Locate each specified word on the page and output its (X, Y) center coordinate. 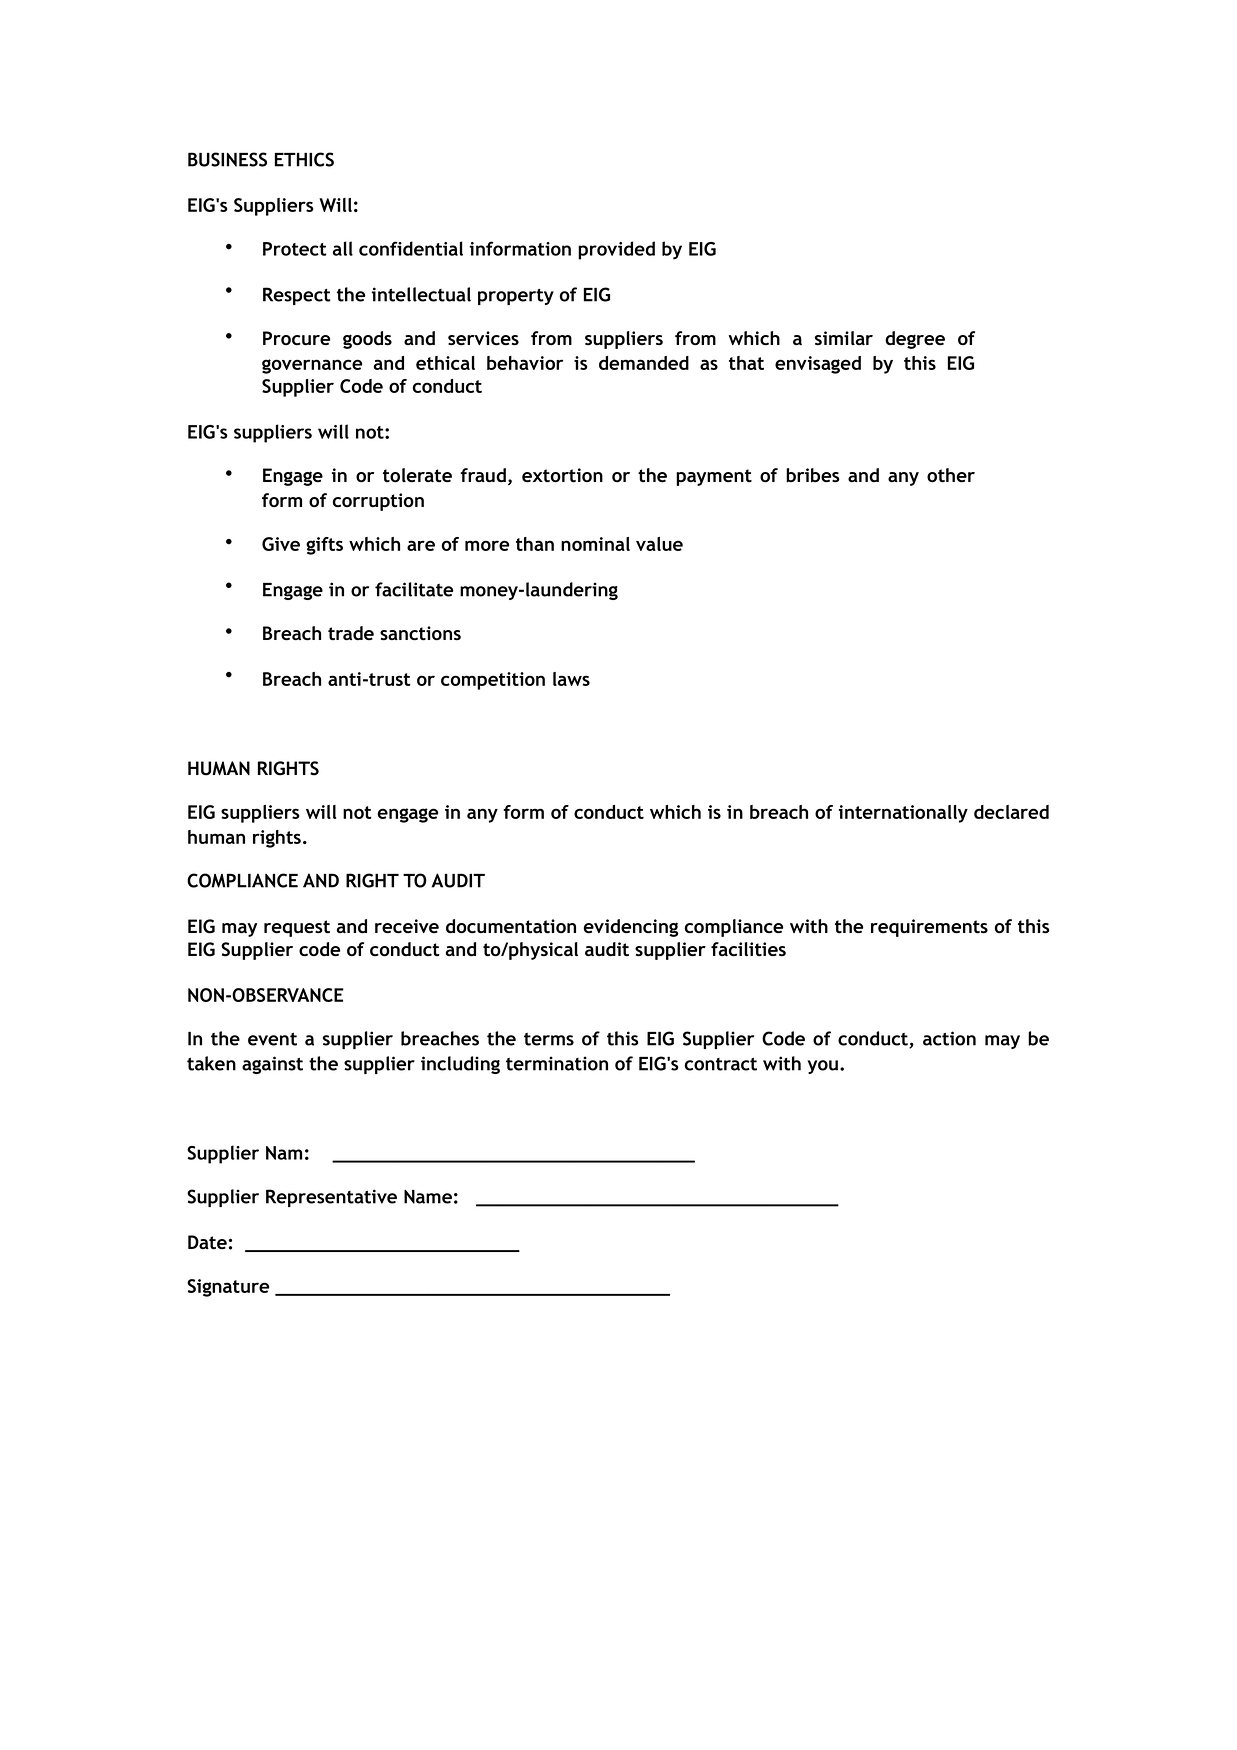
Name (428, 1197)
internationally (903, 814)
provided (616, 250)
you (823, 1067)
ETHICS (304, 159)
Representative (331, 1198)
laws (571, 679)
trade (351, 633)
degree (915, 340)
